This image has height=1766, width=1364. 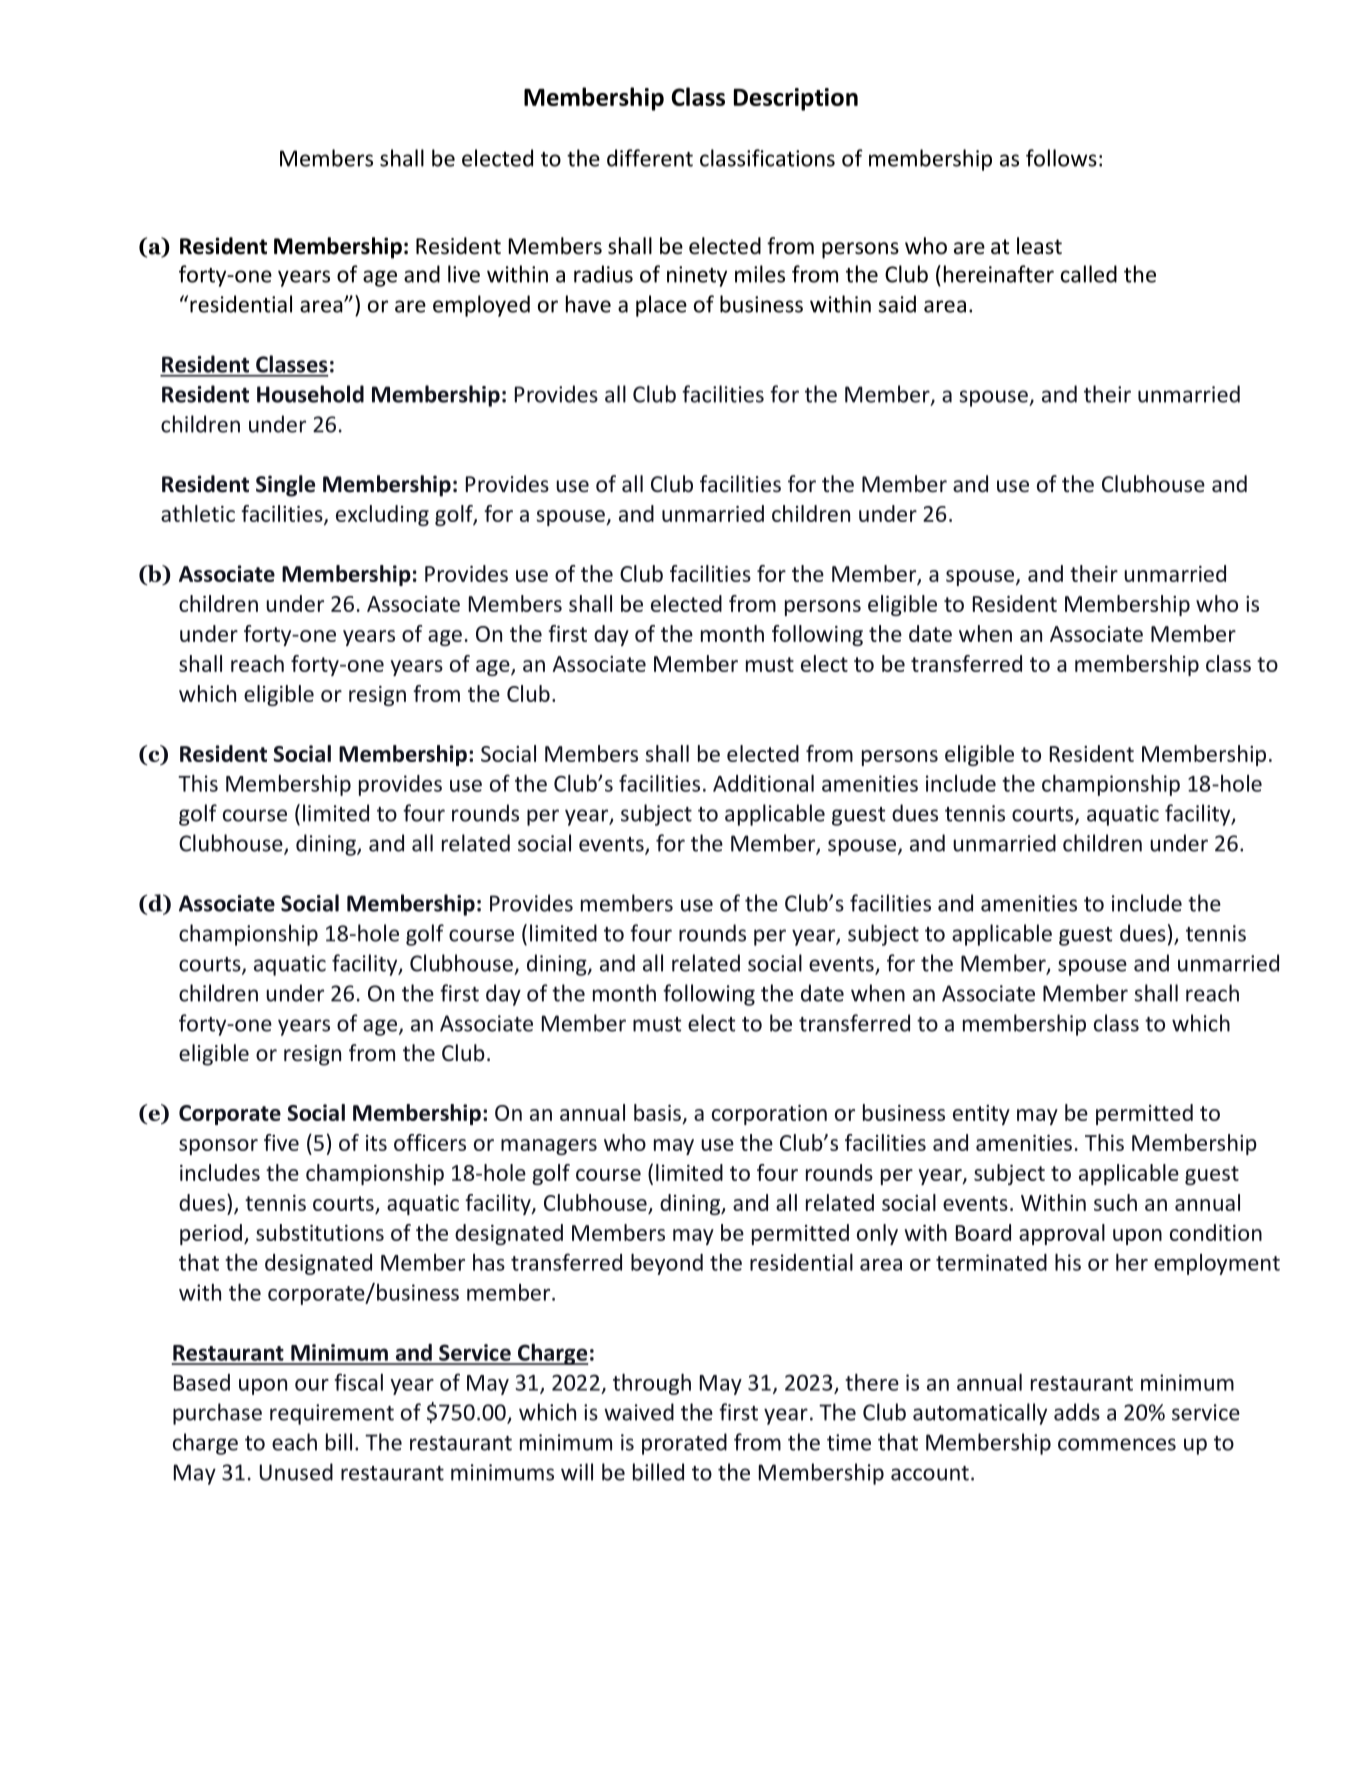 What do you see at coordinates (464, 274) in the image?
I see `live` at bounding box center [464, 274].
